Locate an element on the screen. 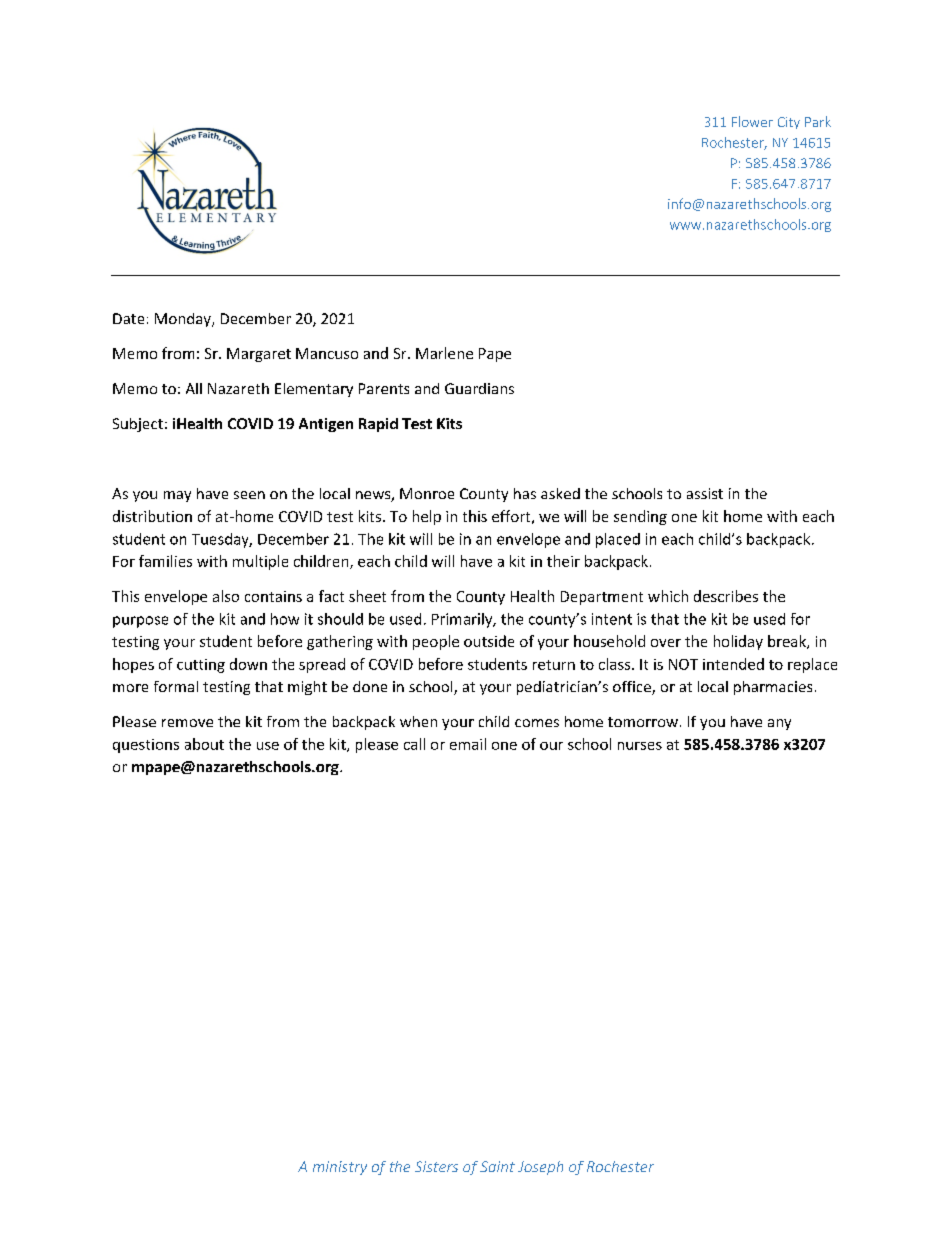 The height and width of the screenshot is (1233, 952). email is located at coordinates (468, 744).
